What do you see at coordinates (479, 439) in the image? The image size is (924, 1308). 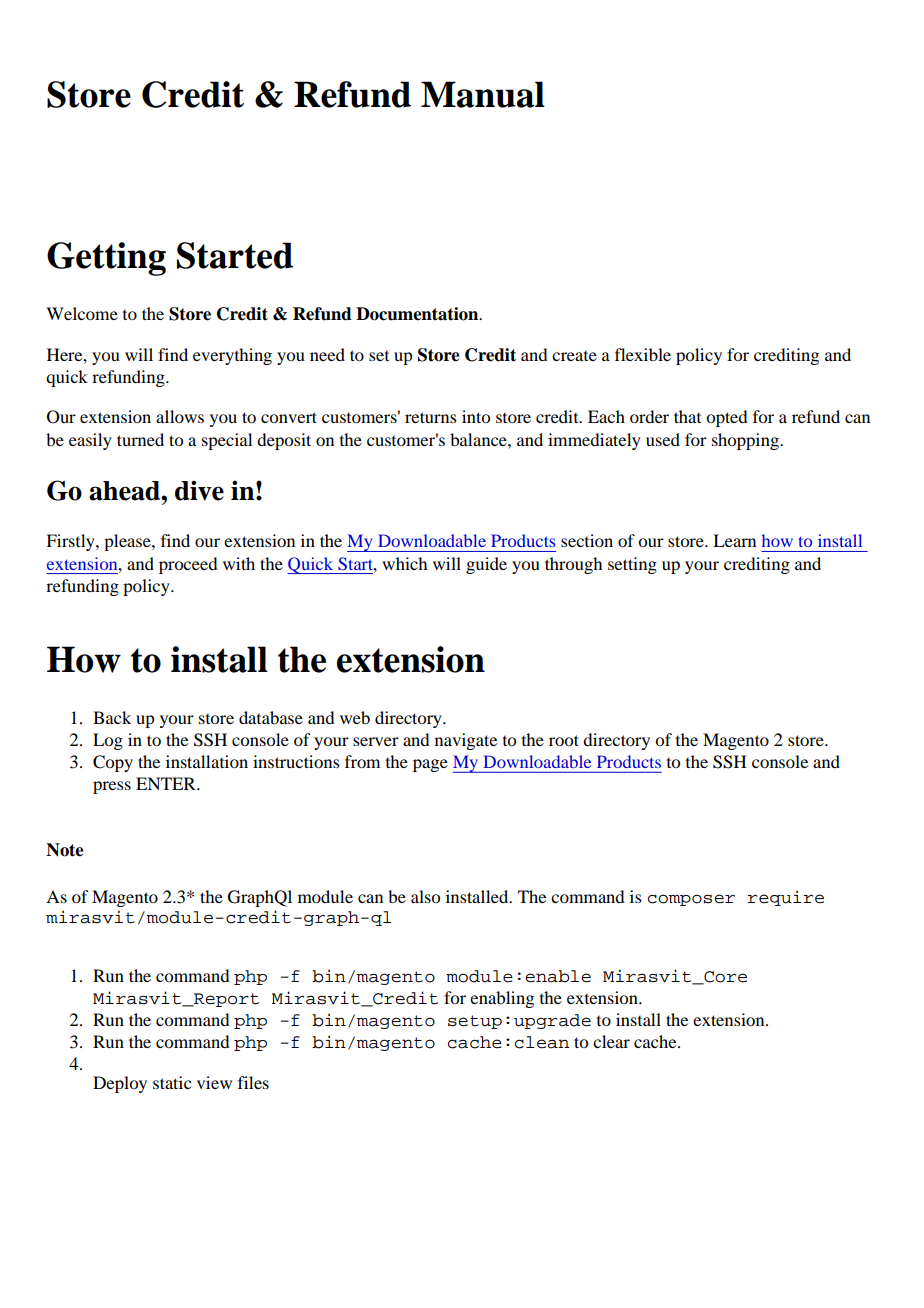 I see `balance` at bounding box center [479, 439].
